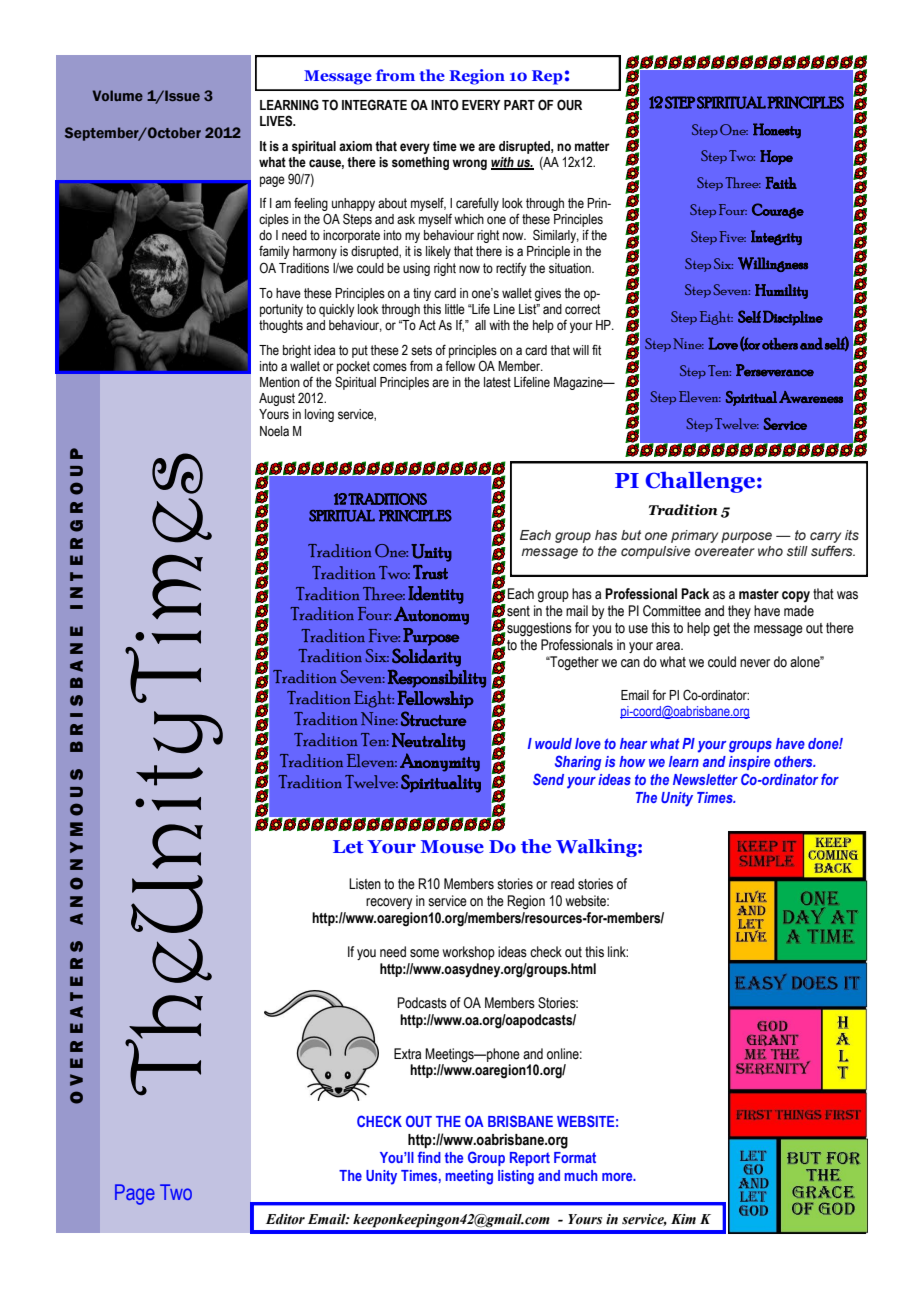 Image resolution: width=924 pixels, height=1307 pixels. I want to click on Editor, so click(285, 1219).
